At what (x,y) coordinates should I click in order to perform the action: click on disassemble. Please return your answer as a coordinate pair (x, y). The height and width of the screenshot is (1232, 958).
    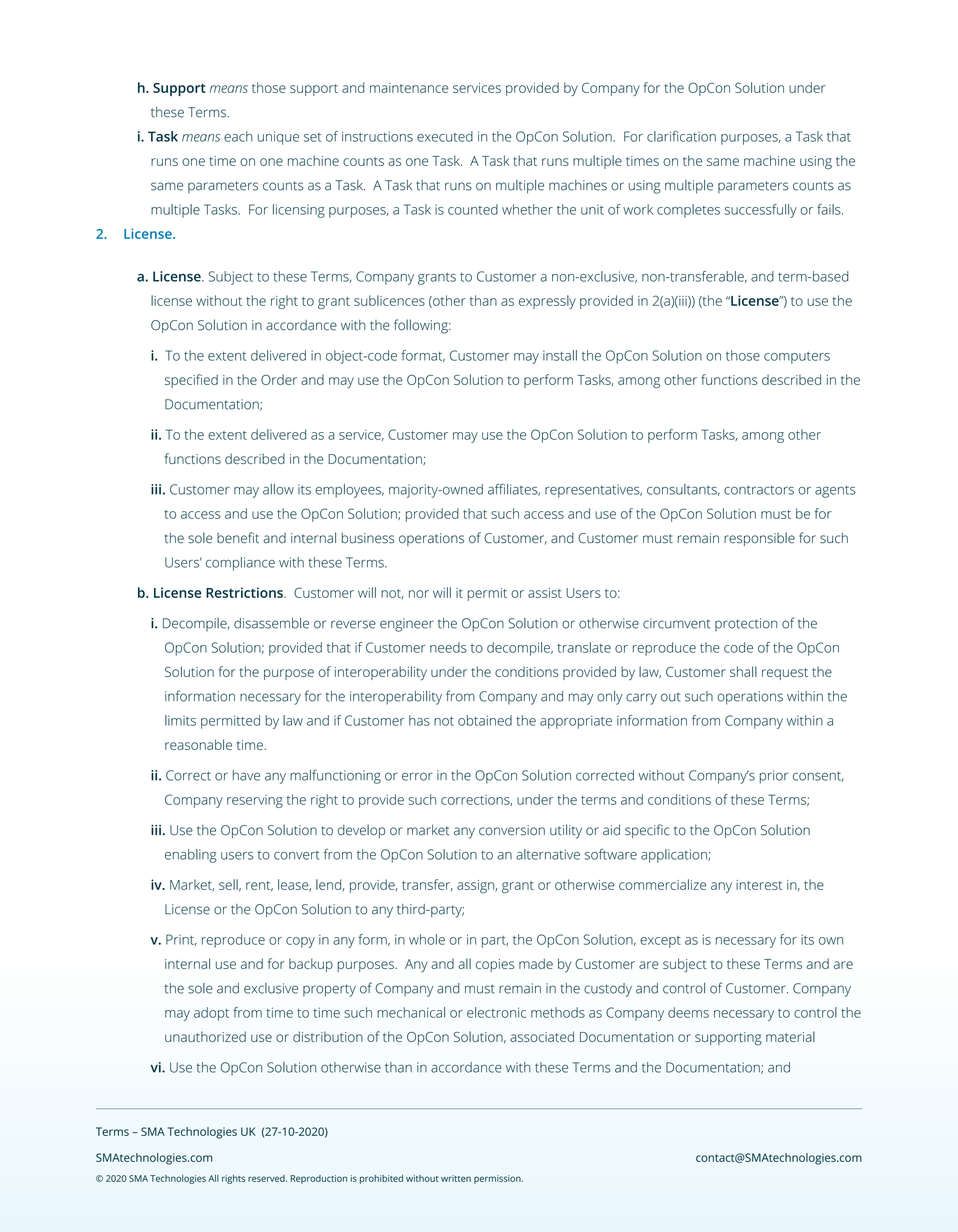
    Looking at the image, I should click on (271, 623).
